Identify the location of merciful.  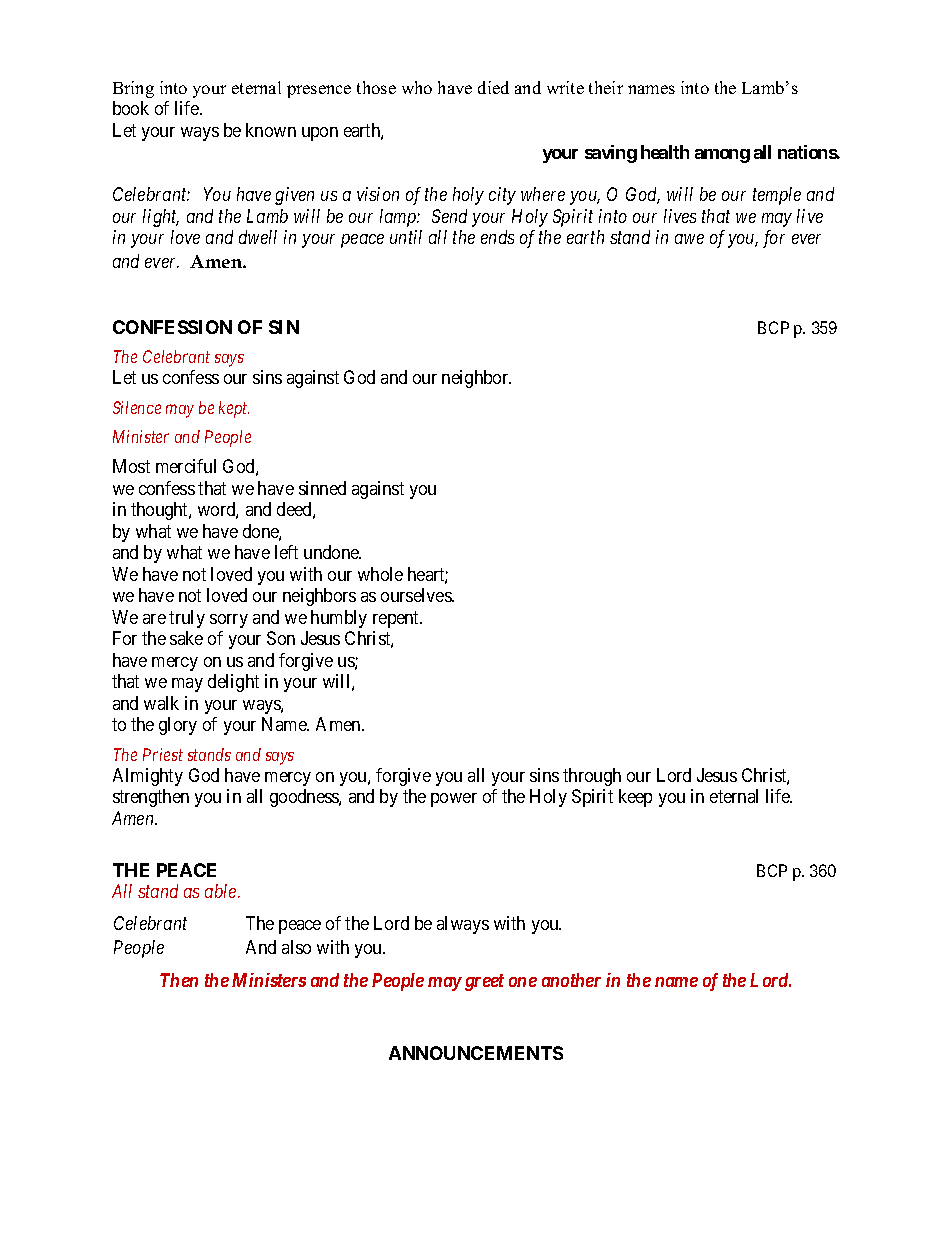
(186, 466).
